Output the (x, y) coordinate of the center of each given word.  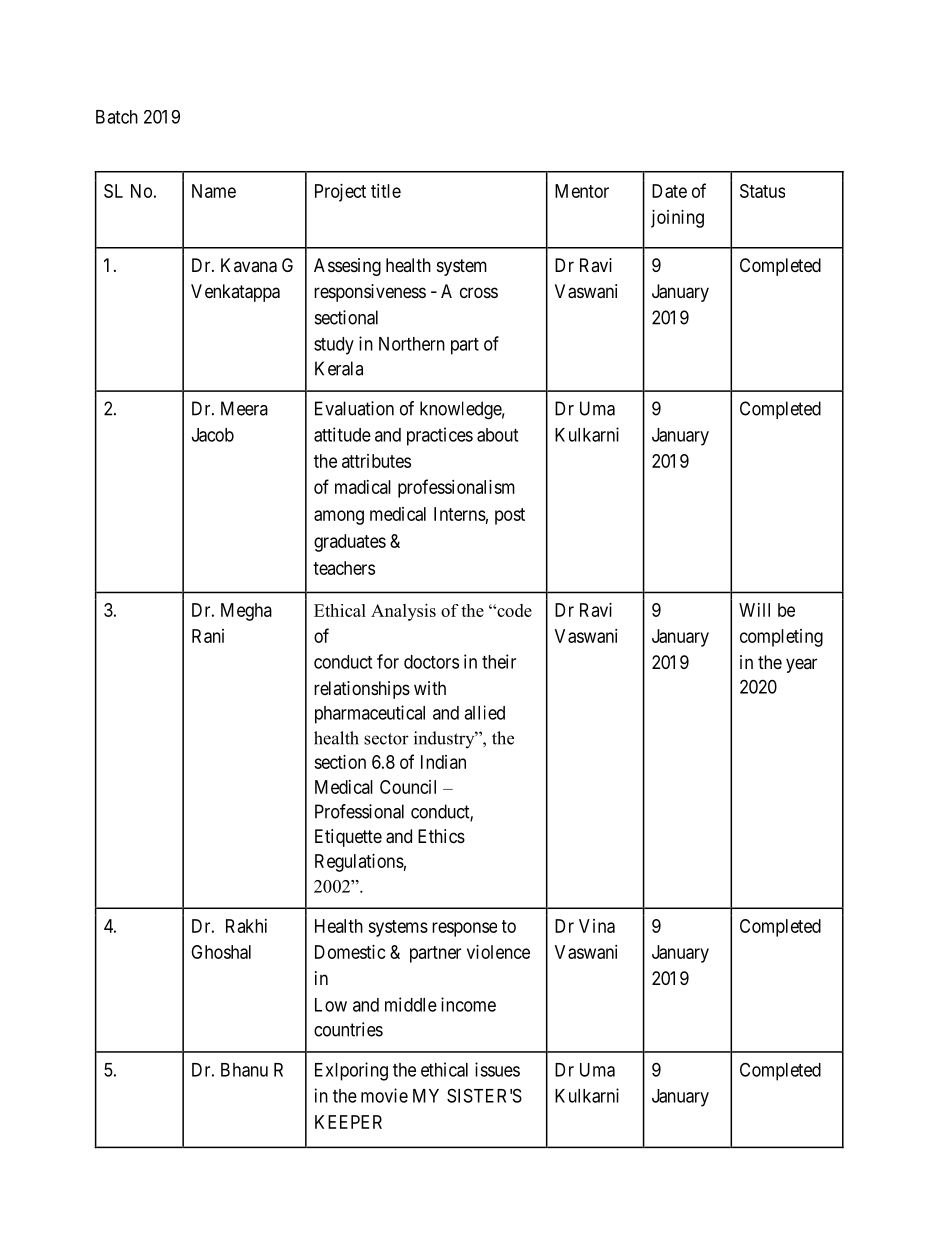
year (801, 665)
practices (440, 436)
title (386, 191)
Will (754, 610)
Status (762, 191)
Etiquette (348, 838)
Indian (443, 762)
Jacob (213, 435)
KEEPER (348, 1122)
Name (214, 191)
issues (497, 1069)
